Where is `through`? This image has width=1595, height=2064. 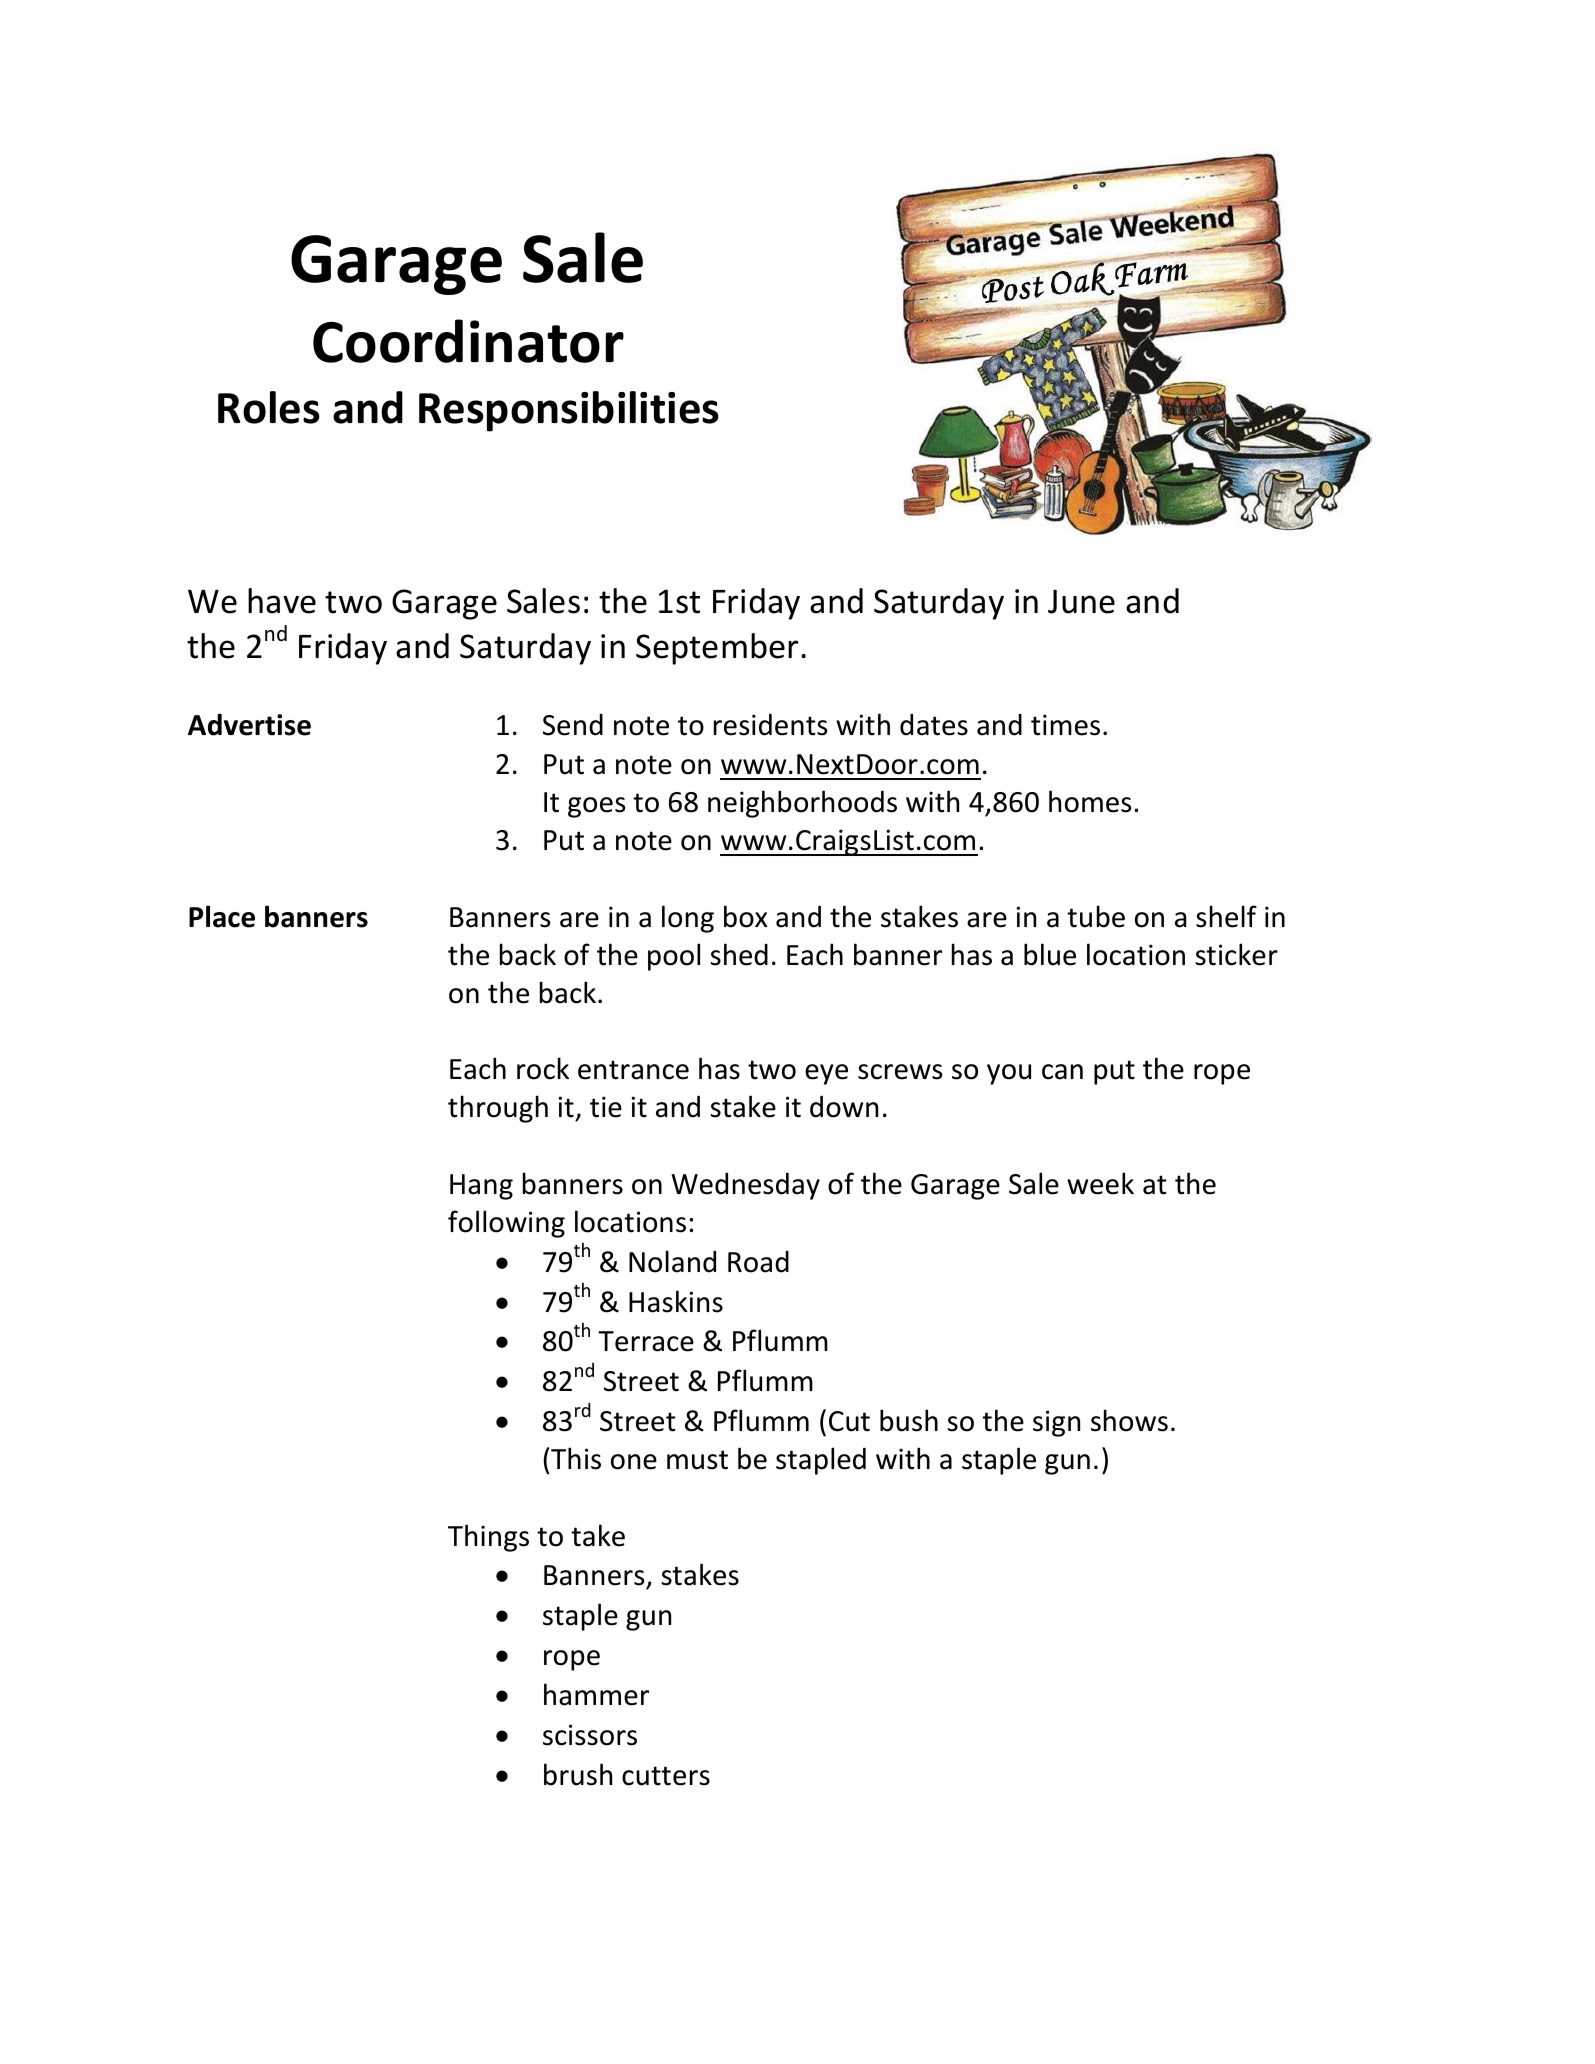
through is located at coordinates (498, 1109).
